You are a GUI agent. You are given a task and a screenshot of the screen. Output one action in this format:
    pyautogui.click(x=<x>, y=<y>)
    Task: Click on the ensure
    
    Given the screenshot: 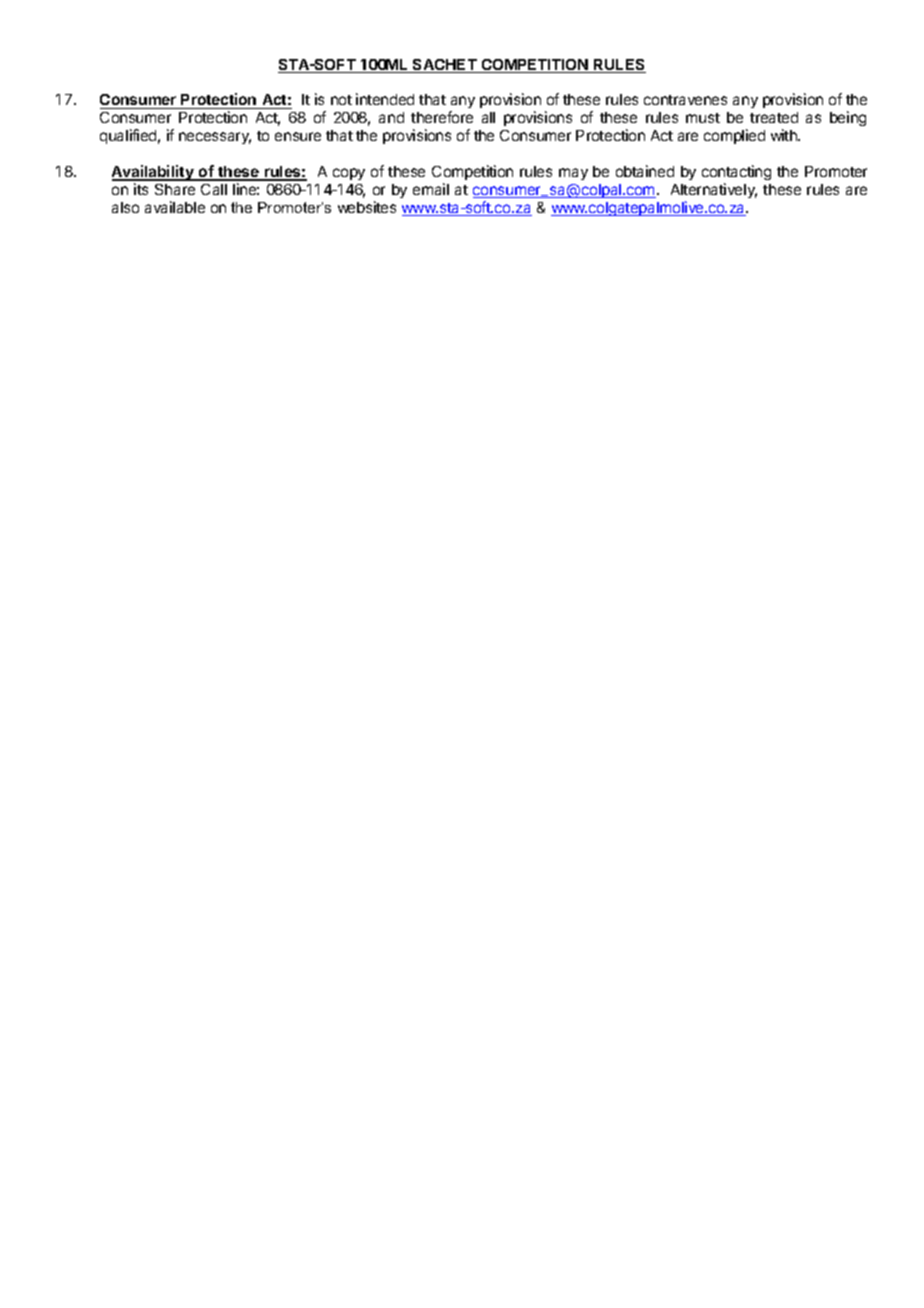 What is the action you would take?
    pyautogui.click(x=298, y=136)
